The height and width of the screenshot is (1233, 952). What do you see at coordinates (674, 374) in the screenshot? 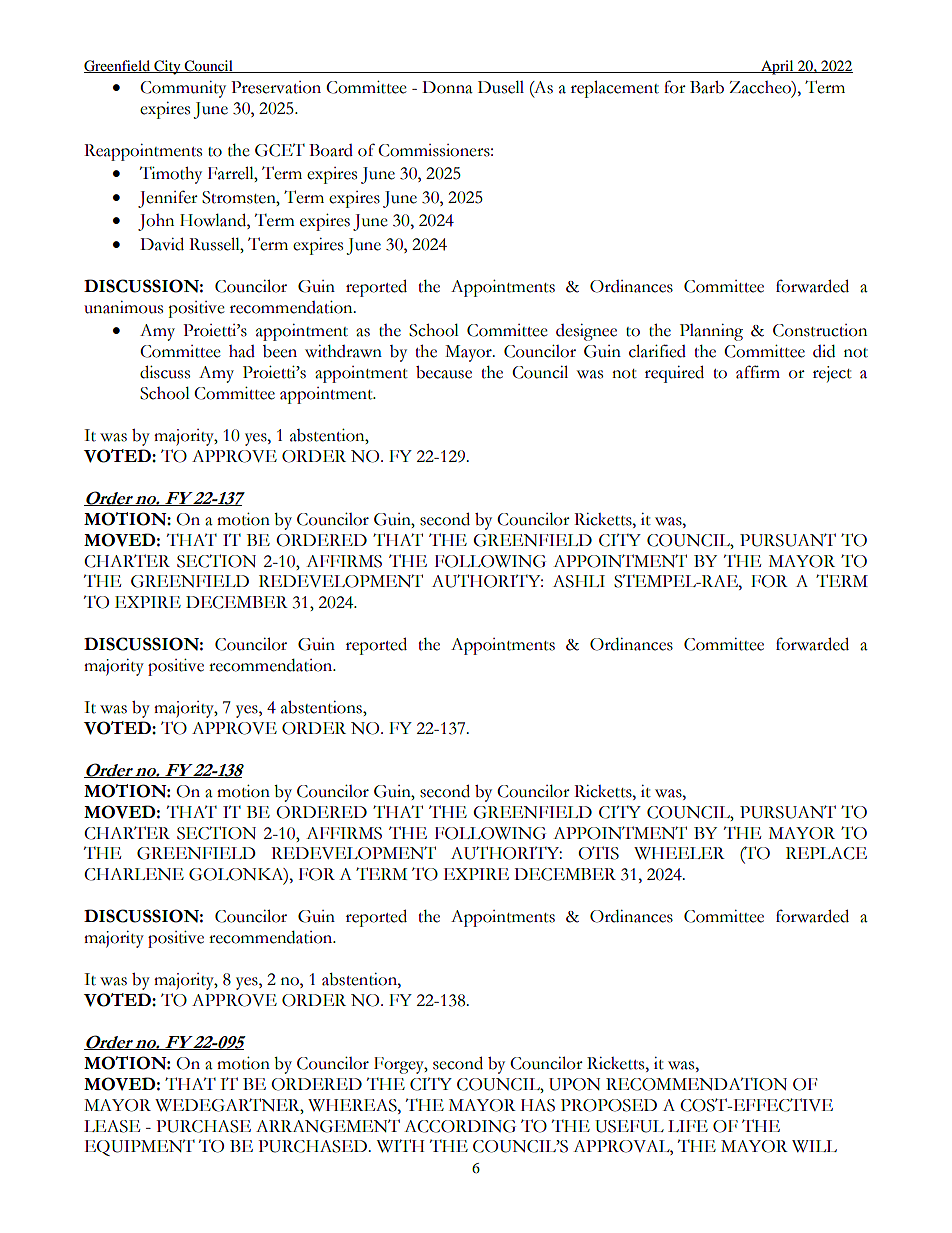
I see `required` at bounding box center [674, 374].
